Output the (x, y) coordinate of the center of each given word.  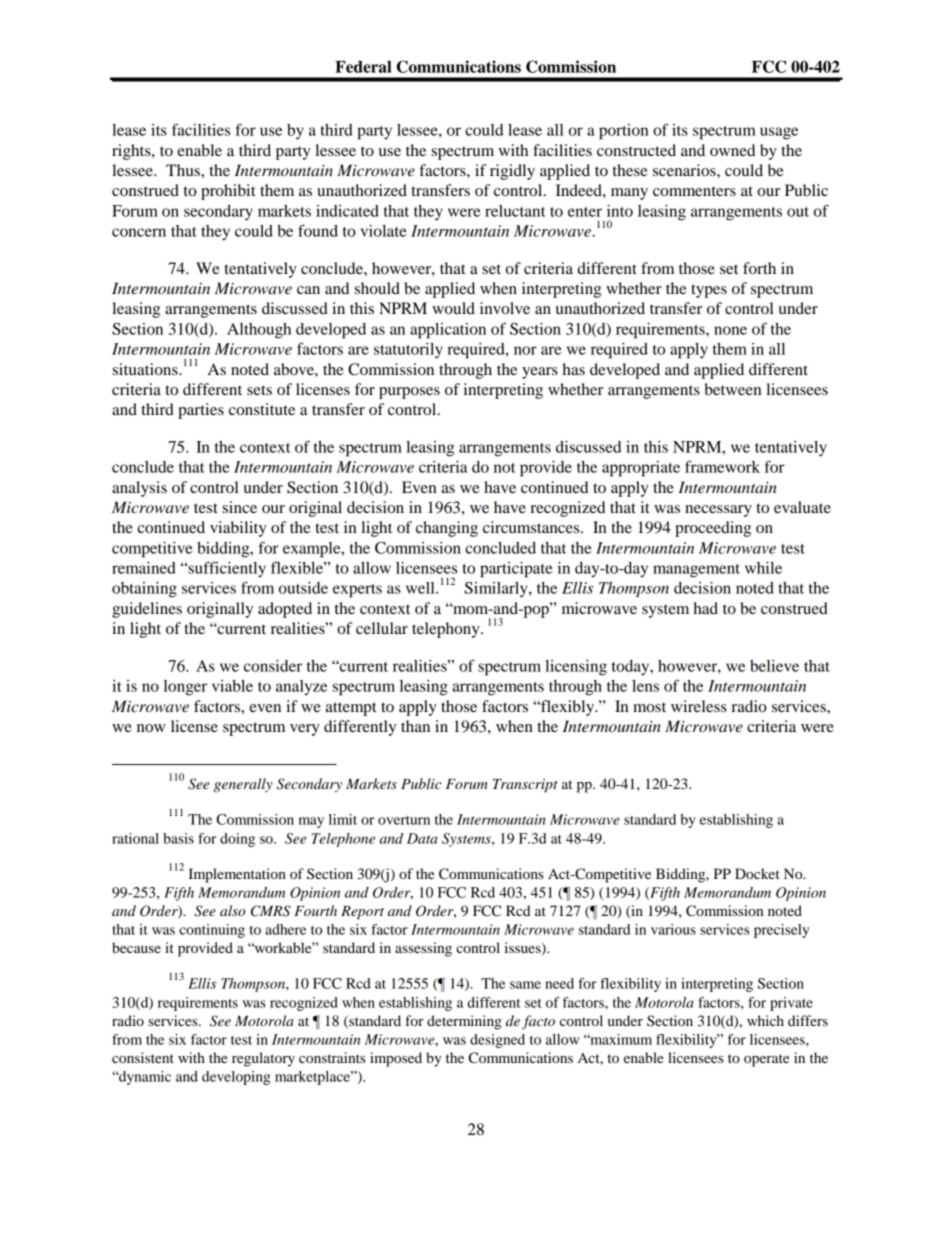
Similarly (497, 590)
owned (732, 150)
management (696, 571)
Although (259, 331)
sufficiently (226, 569)
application (448, 331)
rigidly (512, 172)
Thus (184, 170)
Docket (757, 873)
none (730, 330)
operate (766, 1060)
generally (243, 785)
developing (236, 1078)
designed (497, 1041)
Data (422, 838)
